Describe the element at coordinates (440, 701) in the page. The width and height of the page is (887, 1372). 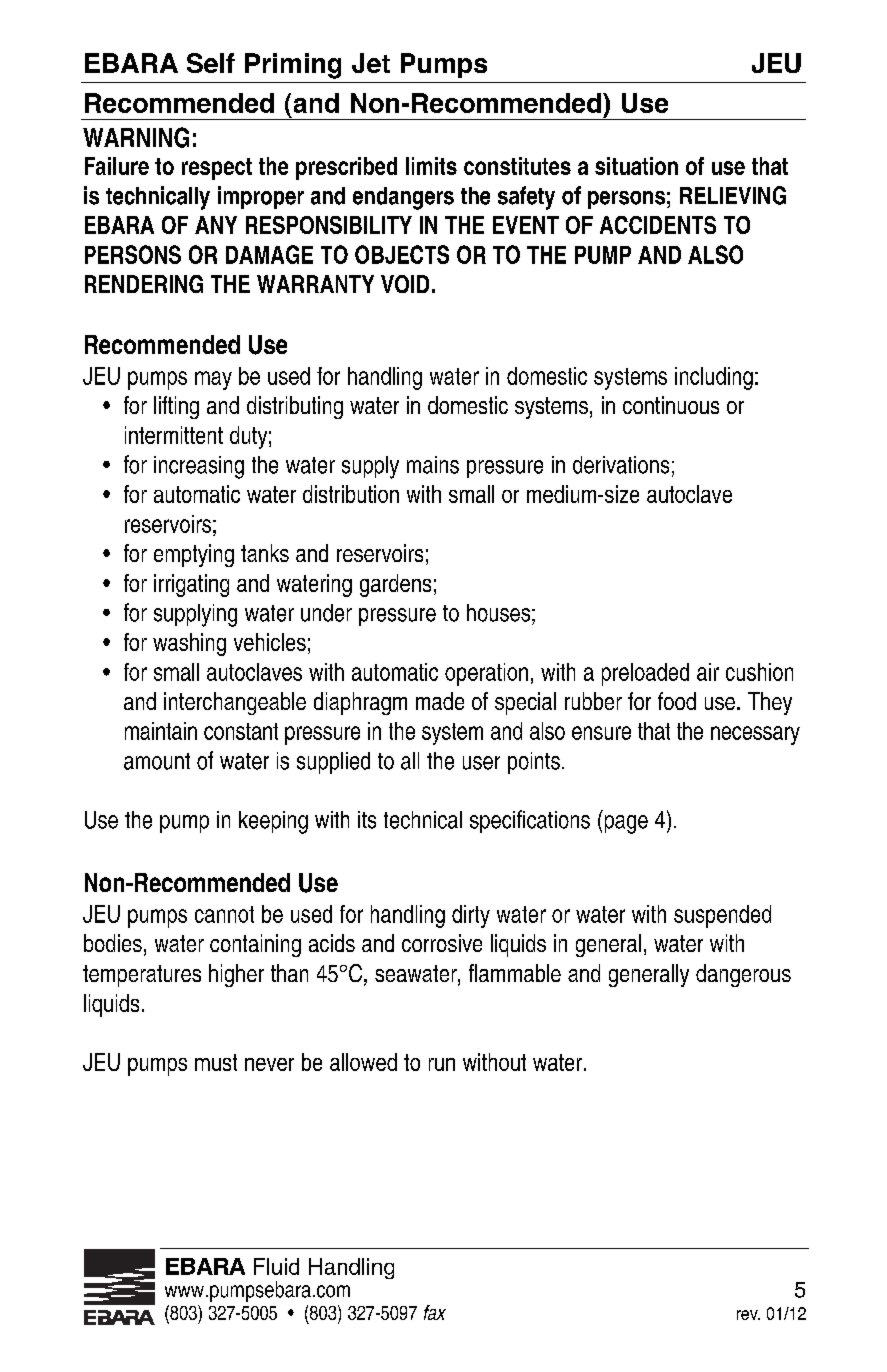
I see `made` at that location.
